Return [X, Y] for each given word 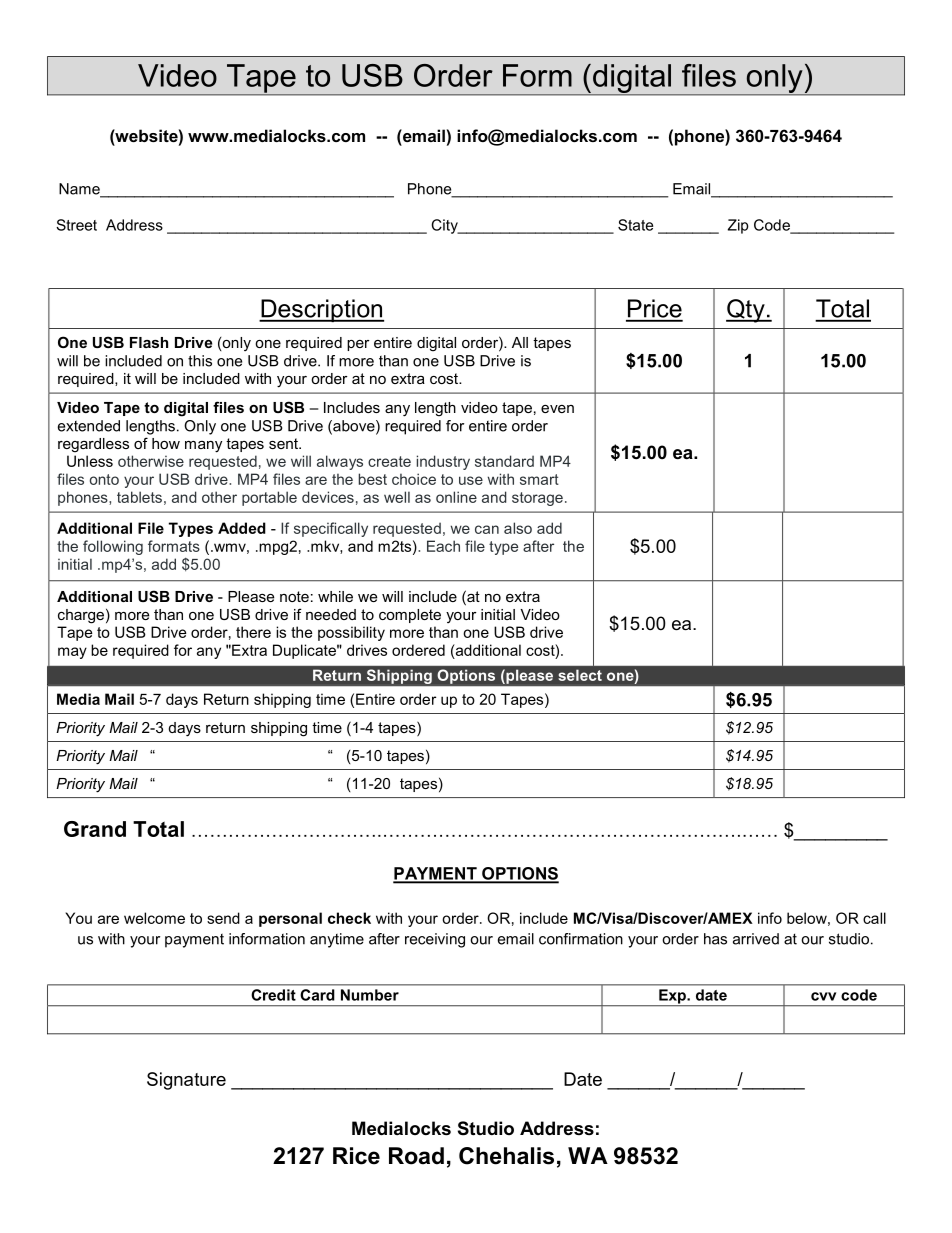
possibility [351, 633]
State [635, 225]
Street [76, 225]
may [72, 653]
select [580, 675]
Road [416, 1156]
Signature [186, 1081]
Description [321, 310]
